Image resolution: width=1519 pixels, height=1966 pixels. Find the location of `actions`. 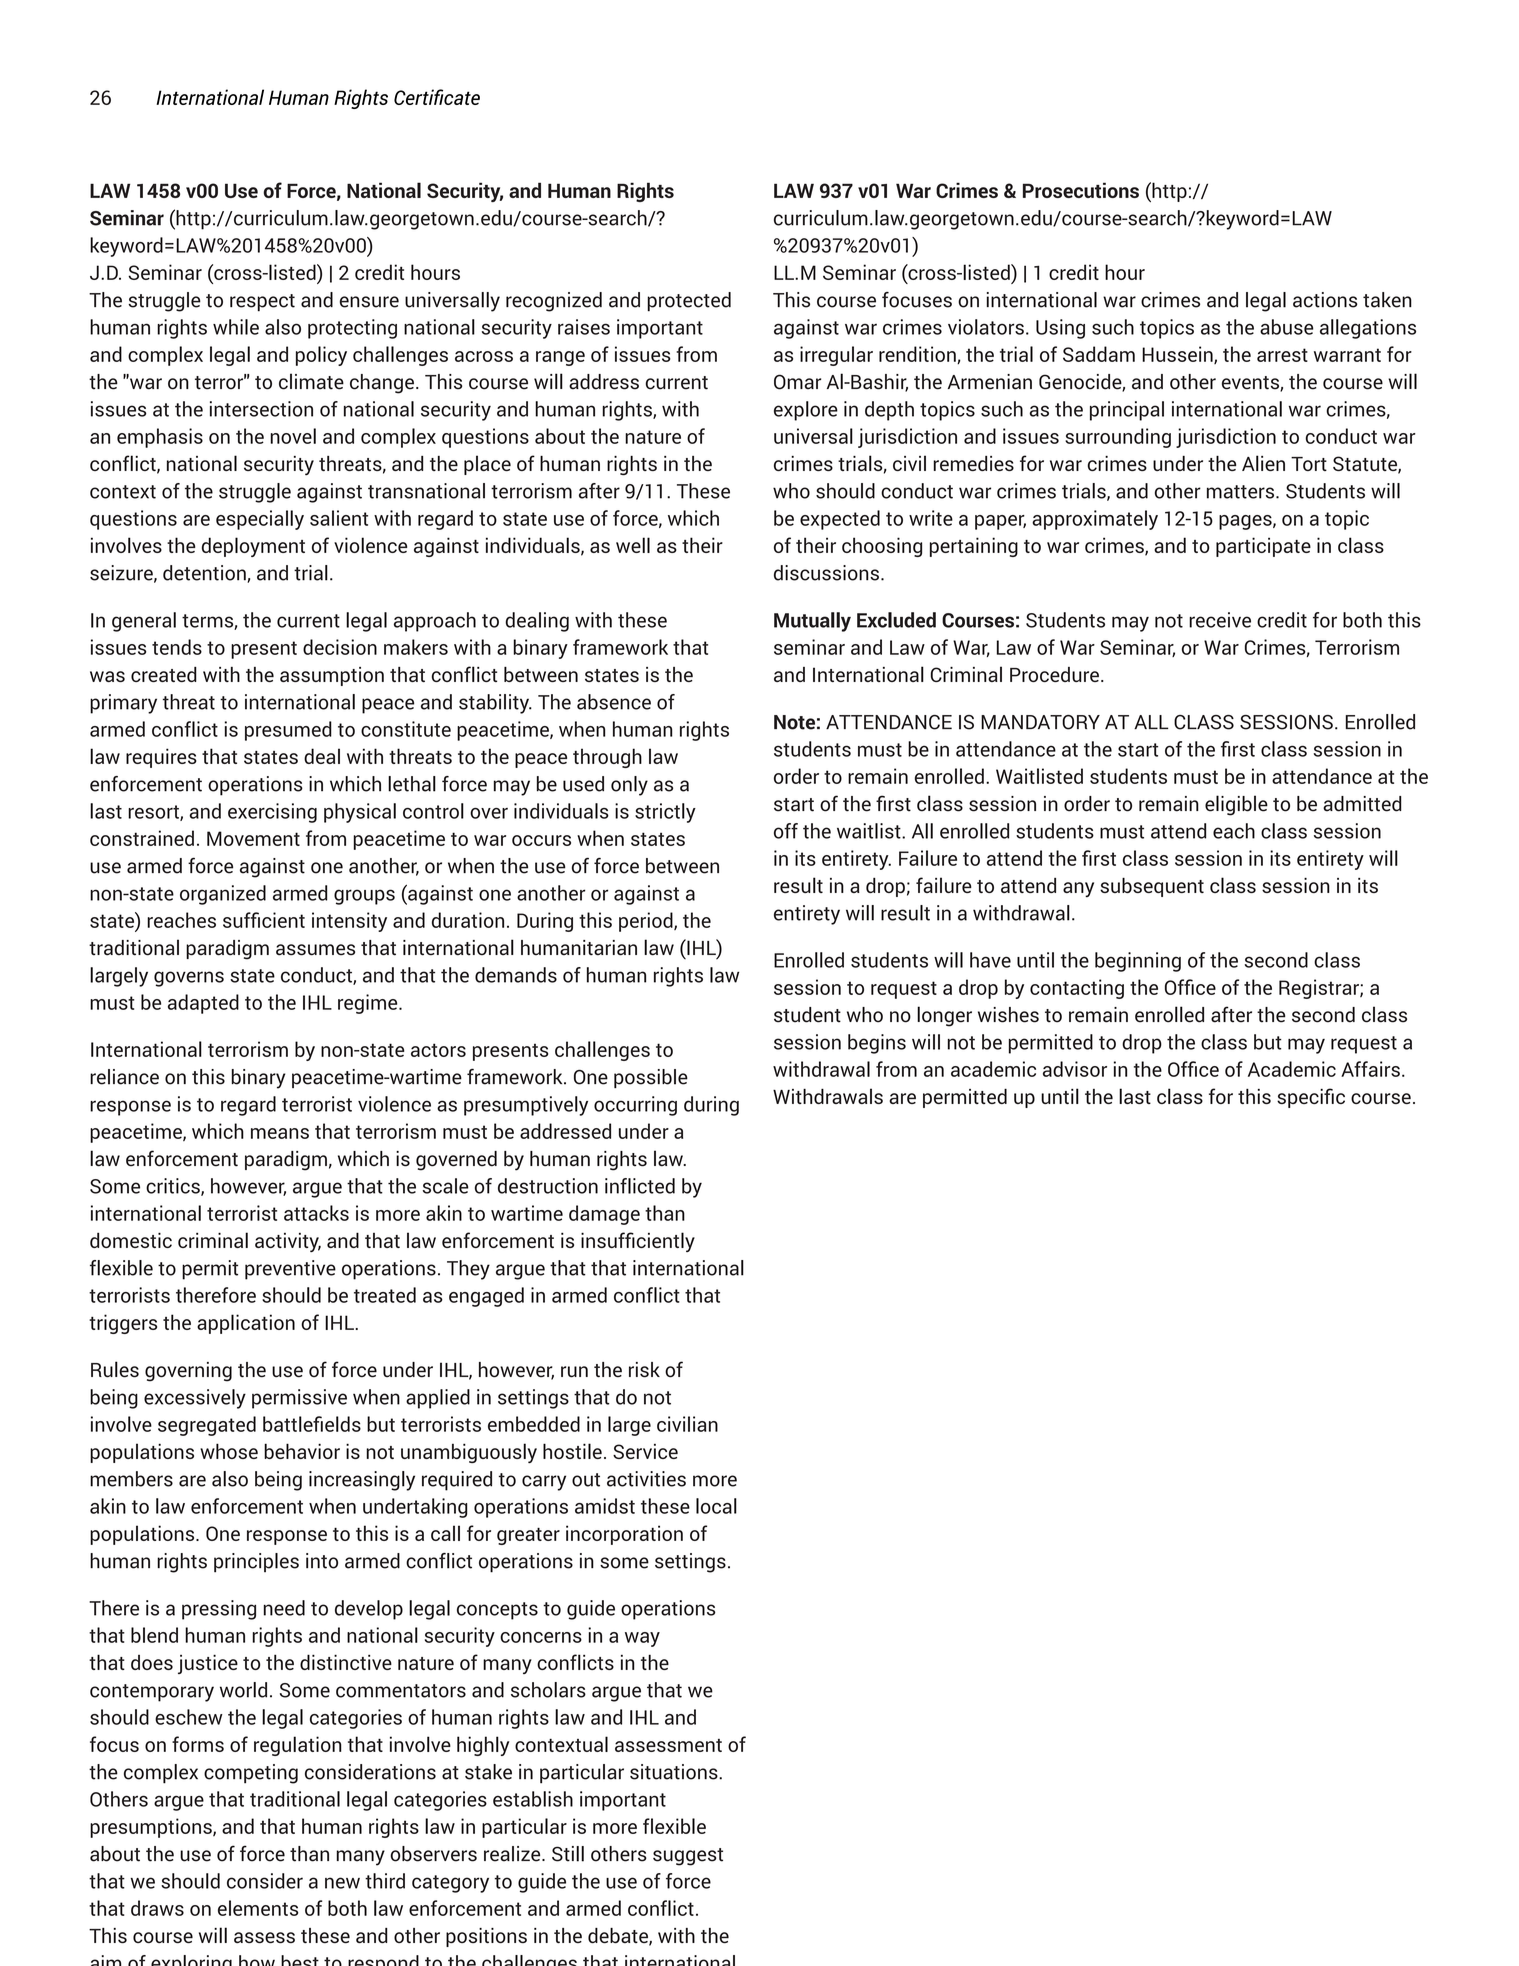

actions is located at coordinates (1325, 300).
